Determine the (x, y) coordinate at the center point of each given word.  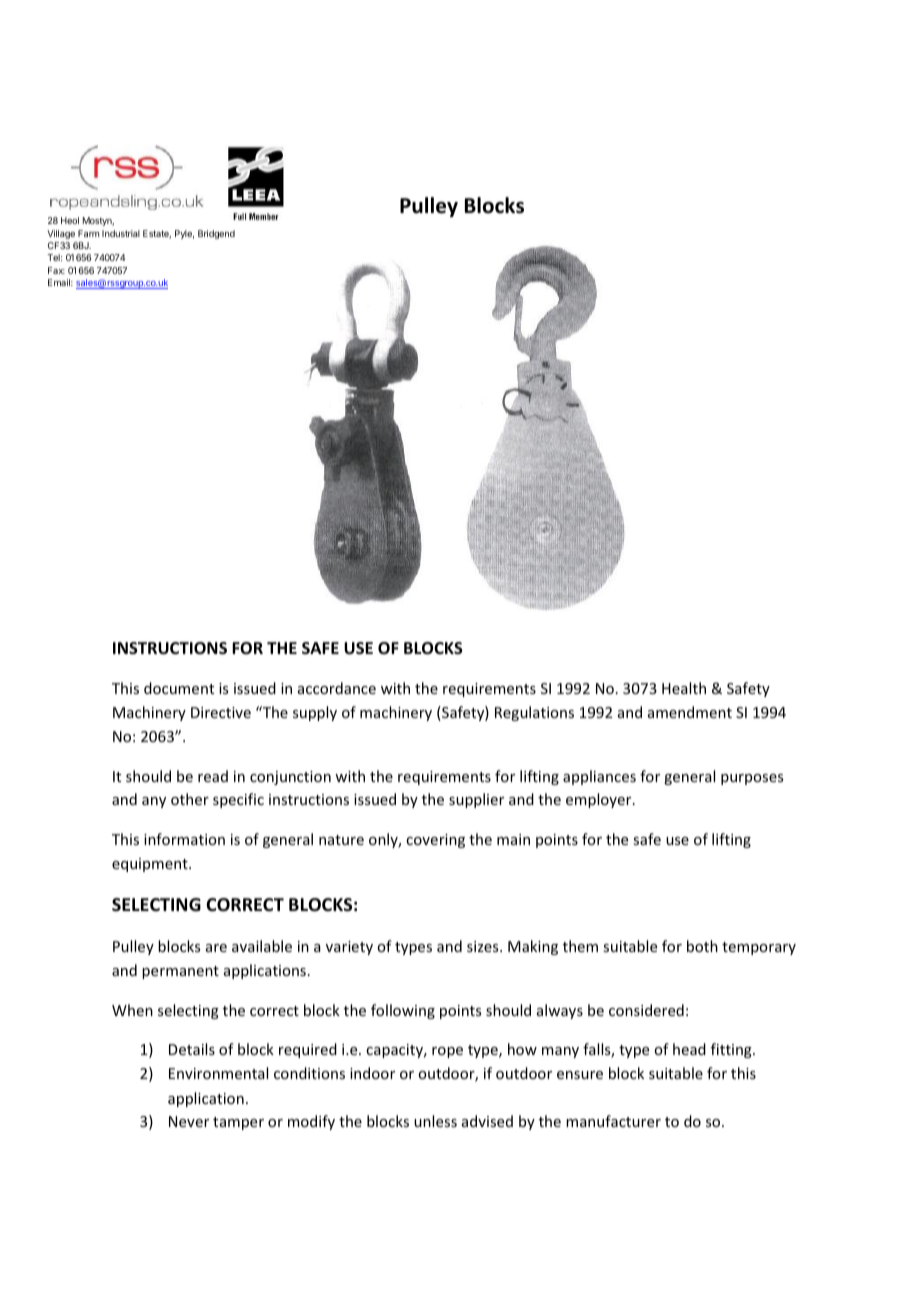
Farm (88, 233)
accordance (337, 688)
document (179, 688)
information (184, 839)
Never (189, 1121)
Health (684, 688)
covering (435, 841)
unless (435, 1121)
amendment (690, 712)
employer (600, 800)
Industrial (121, 233)
